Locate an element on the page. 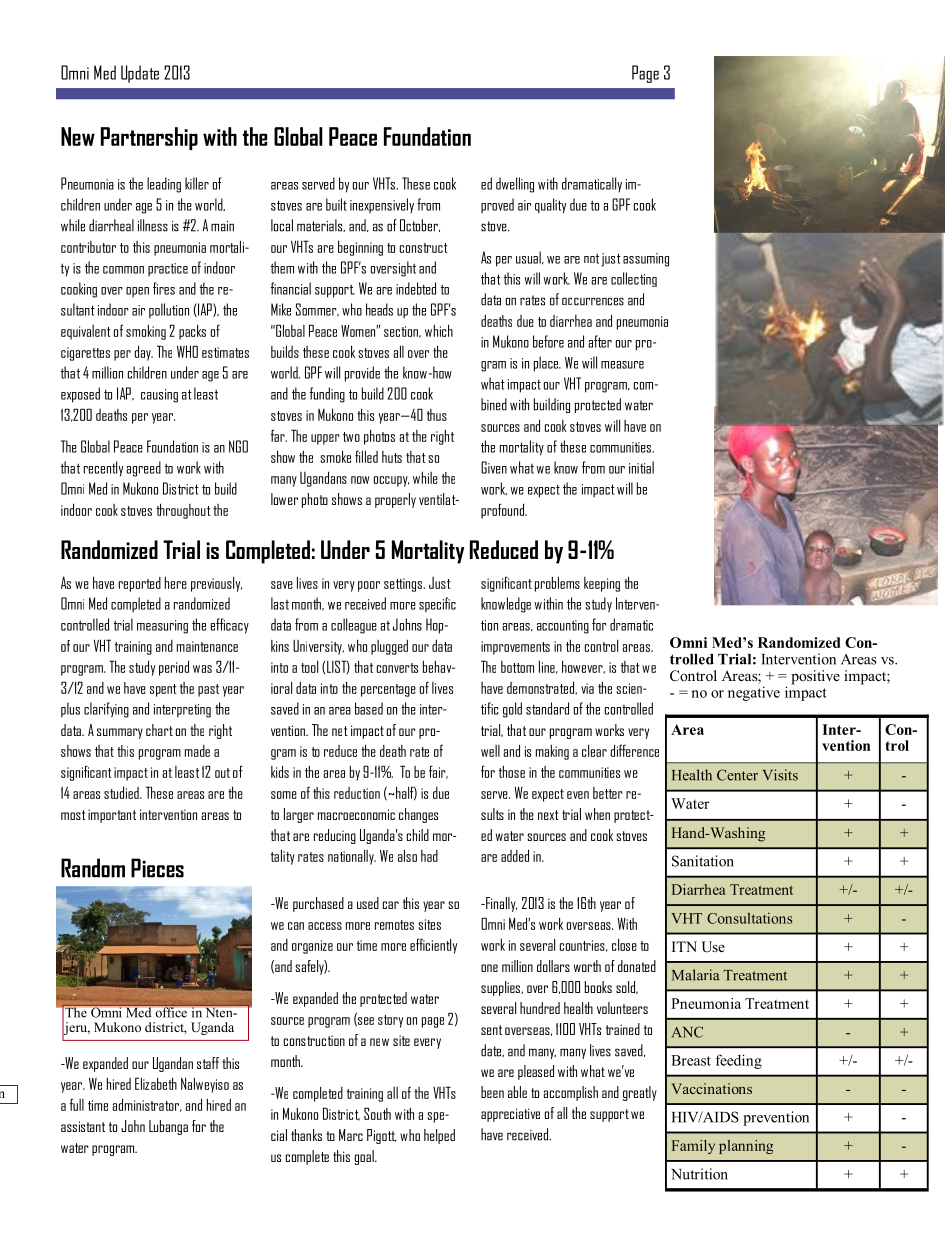 The height and width of the document is (1233, 952). leading is located at coordinates (164, 185).
